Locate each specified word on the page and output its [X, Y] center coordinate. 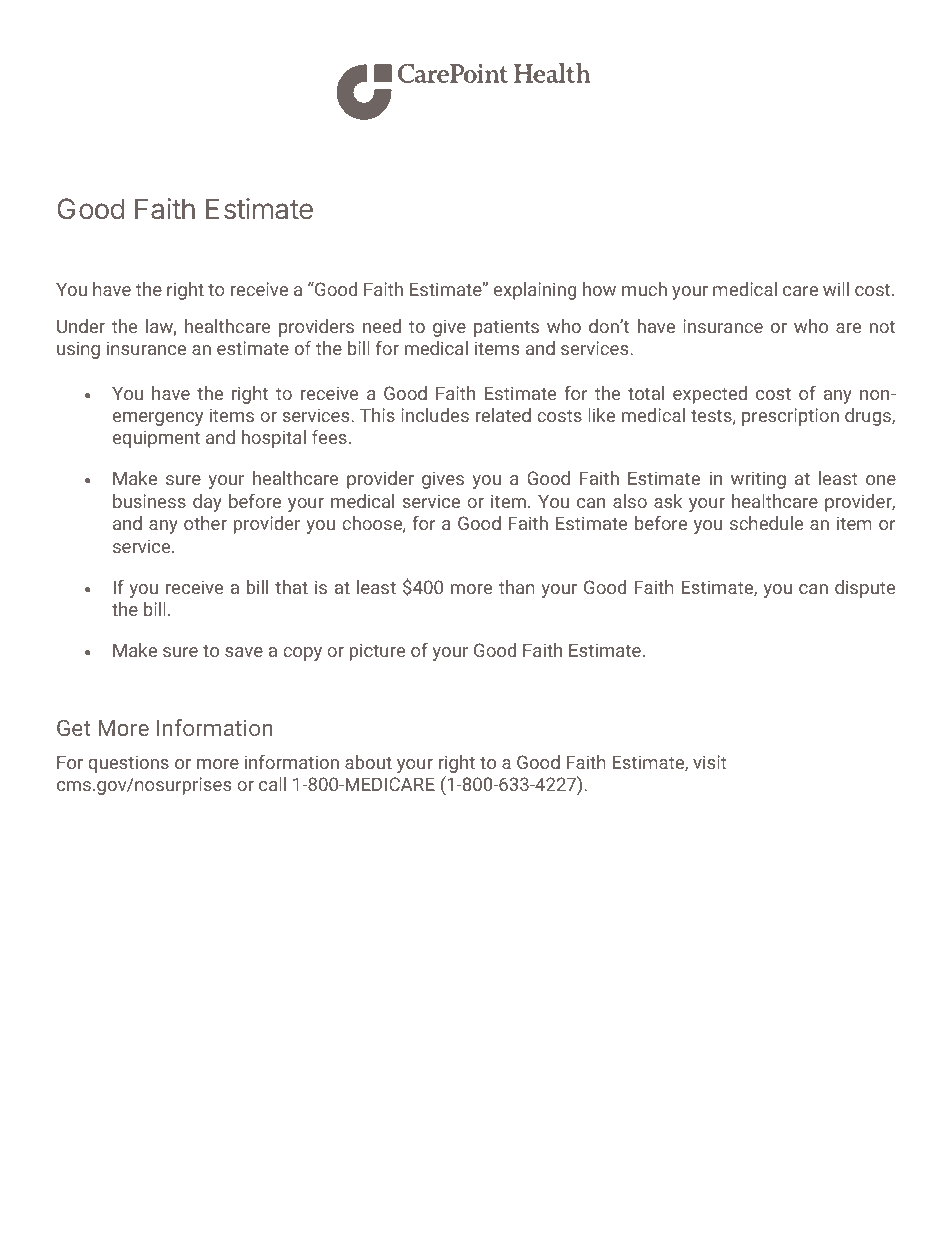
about [368, 762]
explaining [535, 291]
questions [128, 764]
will [836, 289]
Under [81, 326]
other [205, 523]
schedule [766, 523]
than [517, 587]
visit [709, 762]
